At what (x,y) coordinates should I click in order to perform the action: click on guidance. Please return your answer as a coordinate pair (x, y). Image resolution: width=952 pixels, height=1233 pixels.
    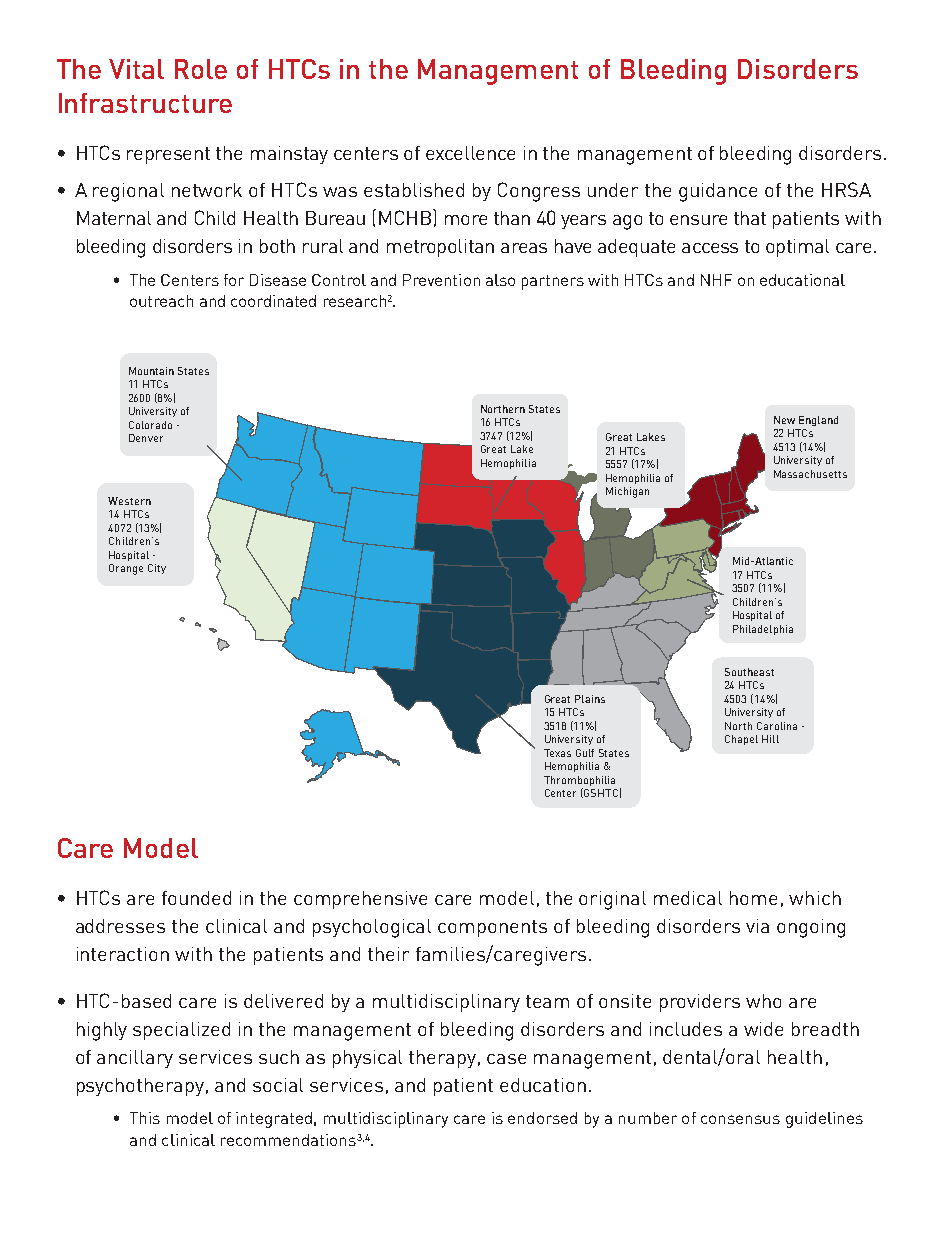
    Looking at the image, I should click on (718, 192).
